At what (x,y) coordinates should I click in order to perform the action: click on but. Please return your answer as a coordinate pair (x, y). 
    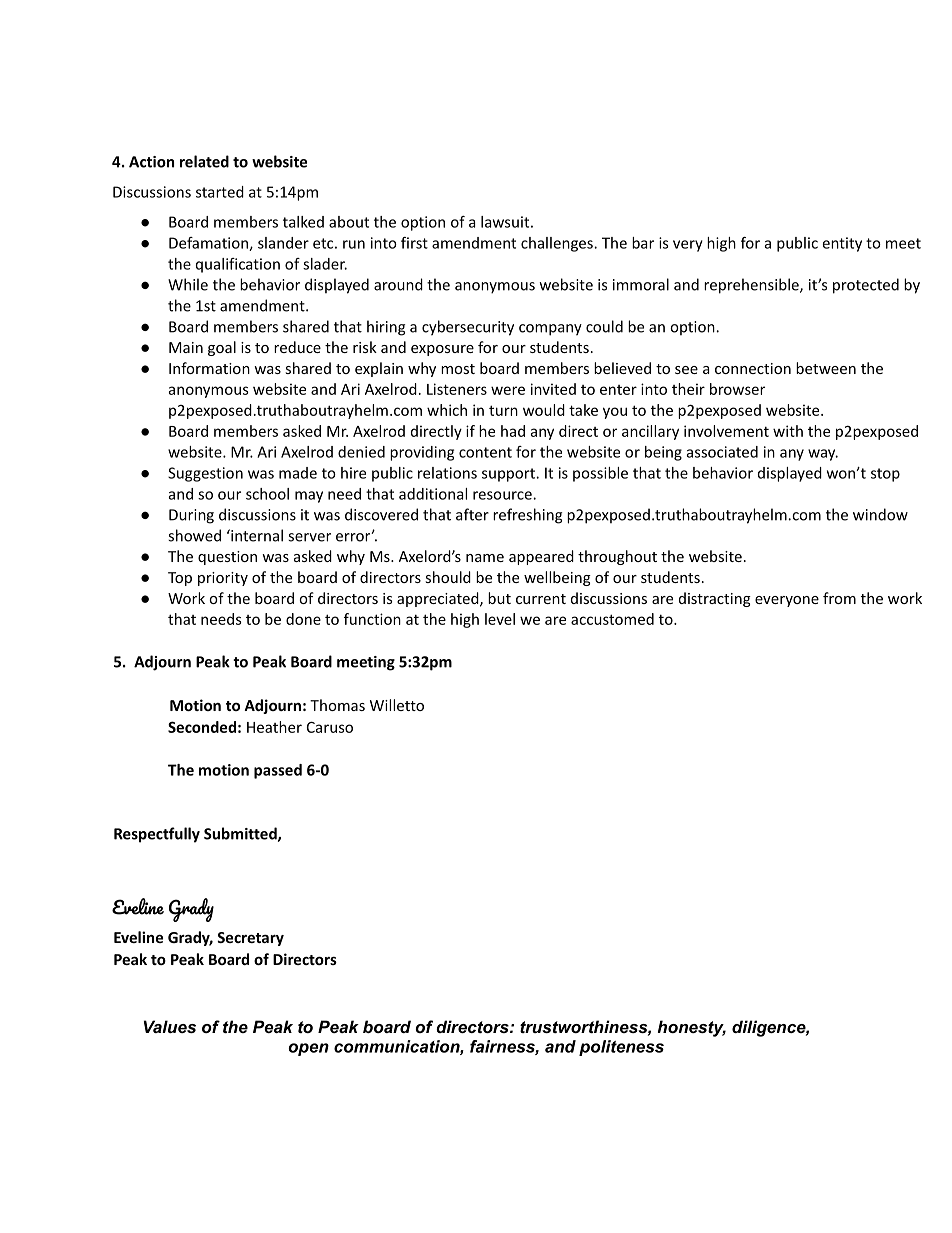
    Looking at the image, I should click on (499, 598).
